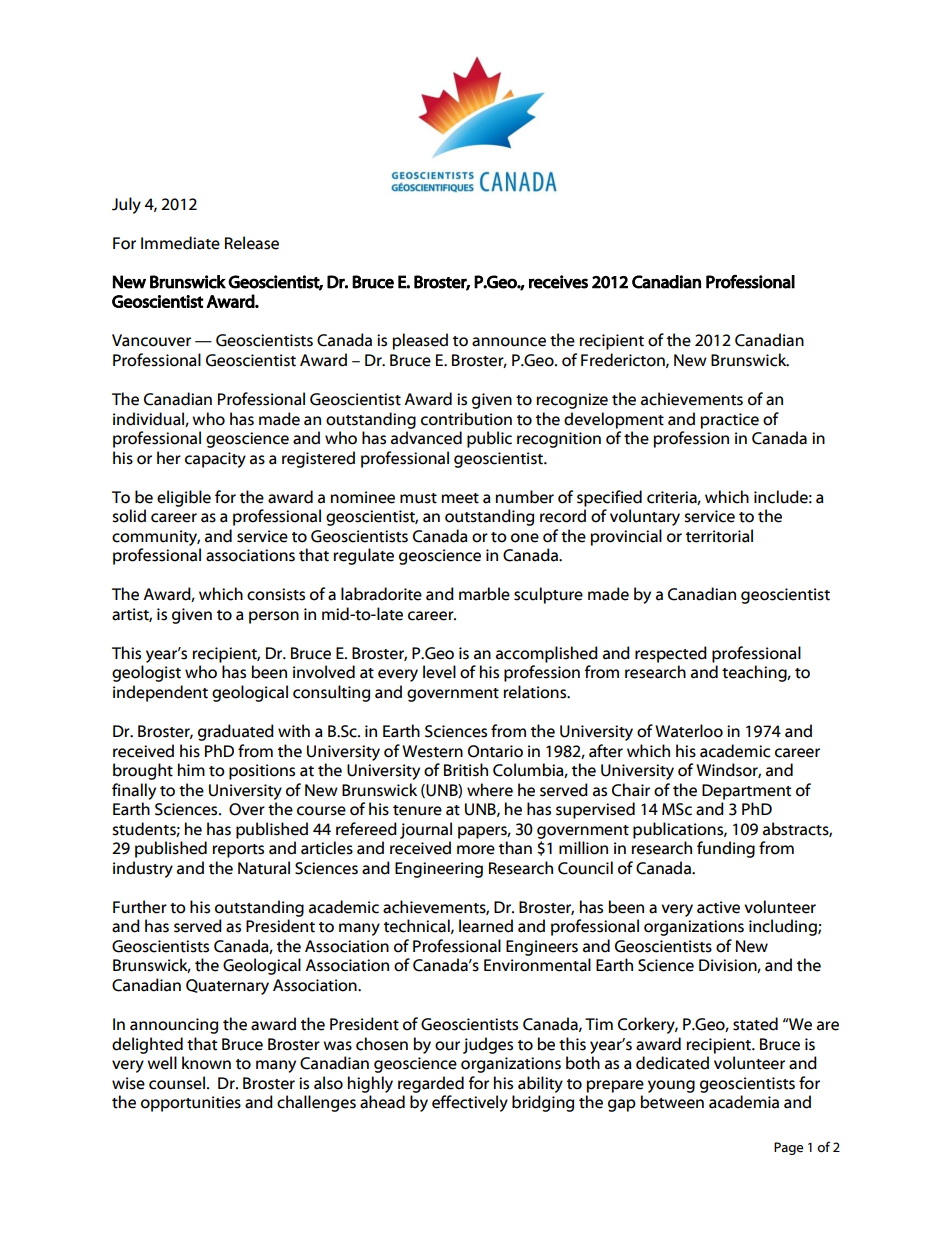  What do you see at coordinates (509, 342) in the screenshot?
I see `announce` at bounding box center [509, 342].
